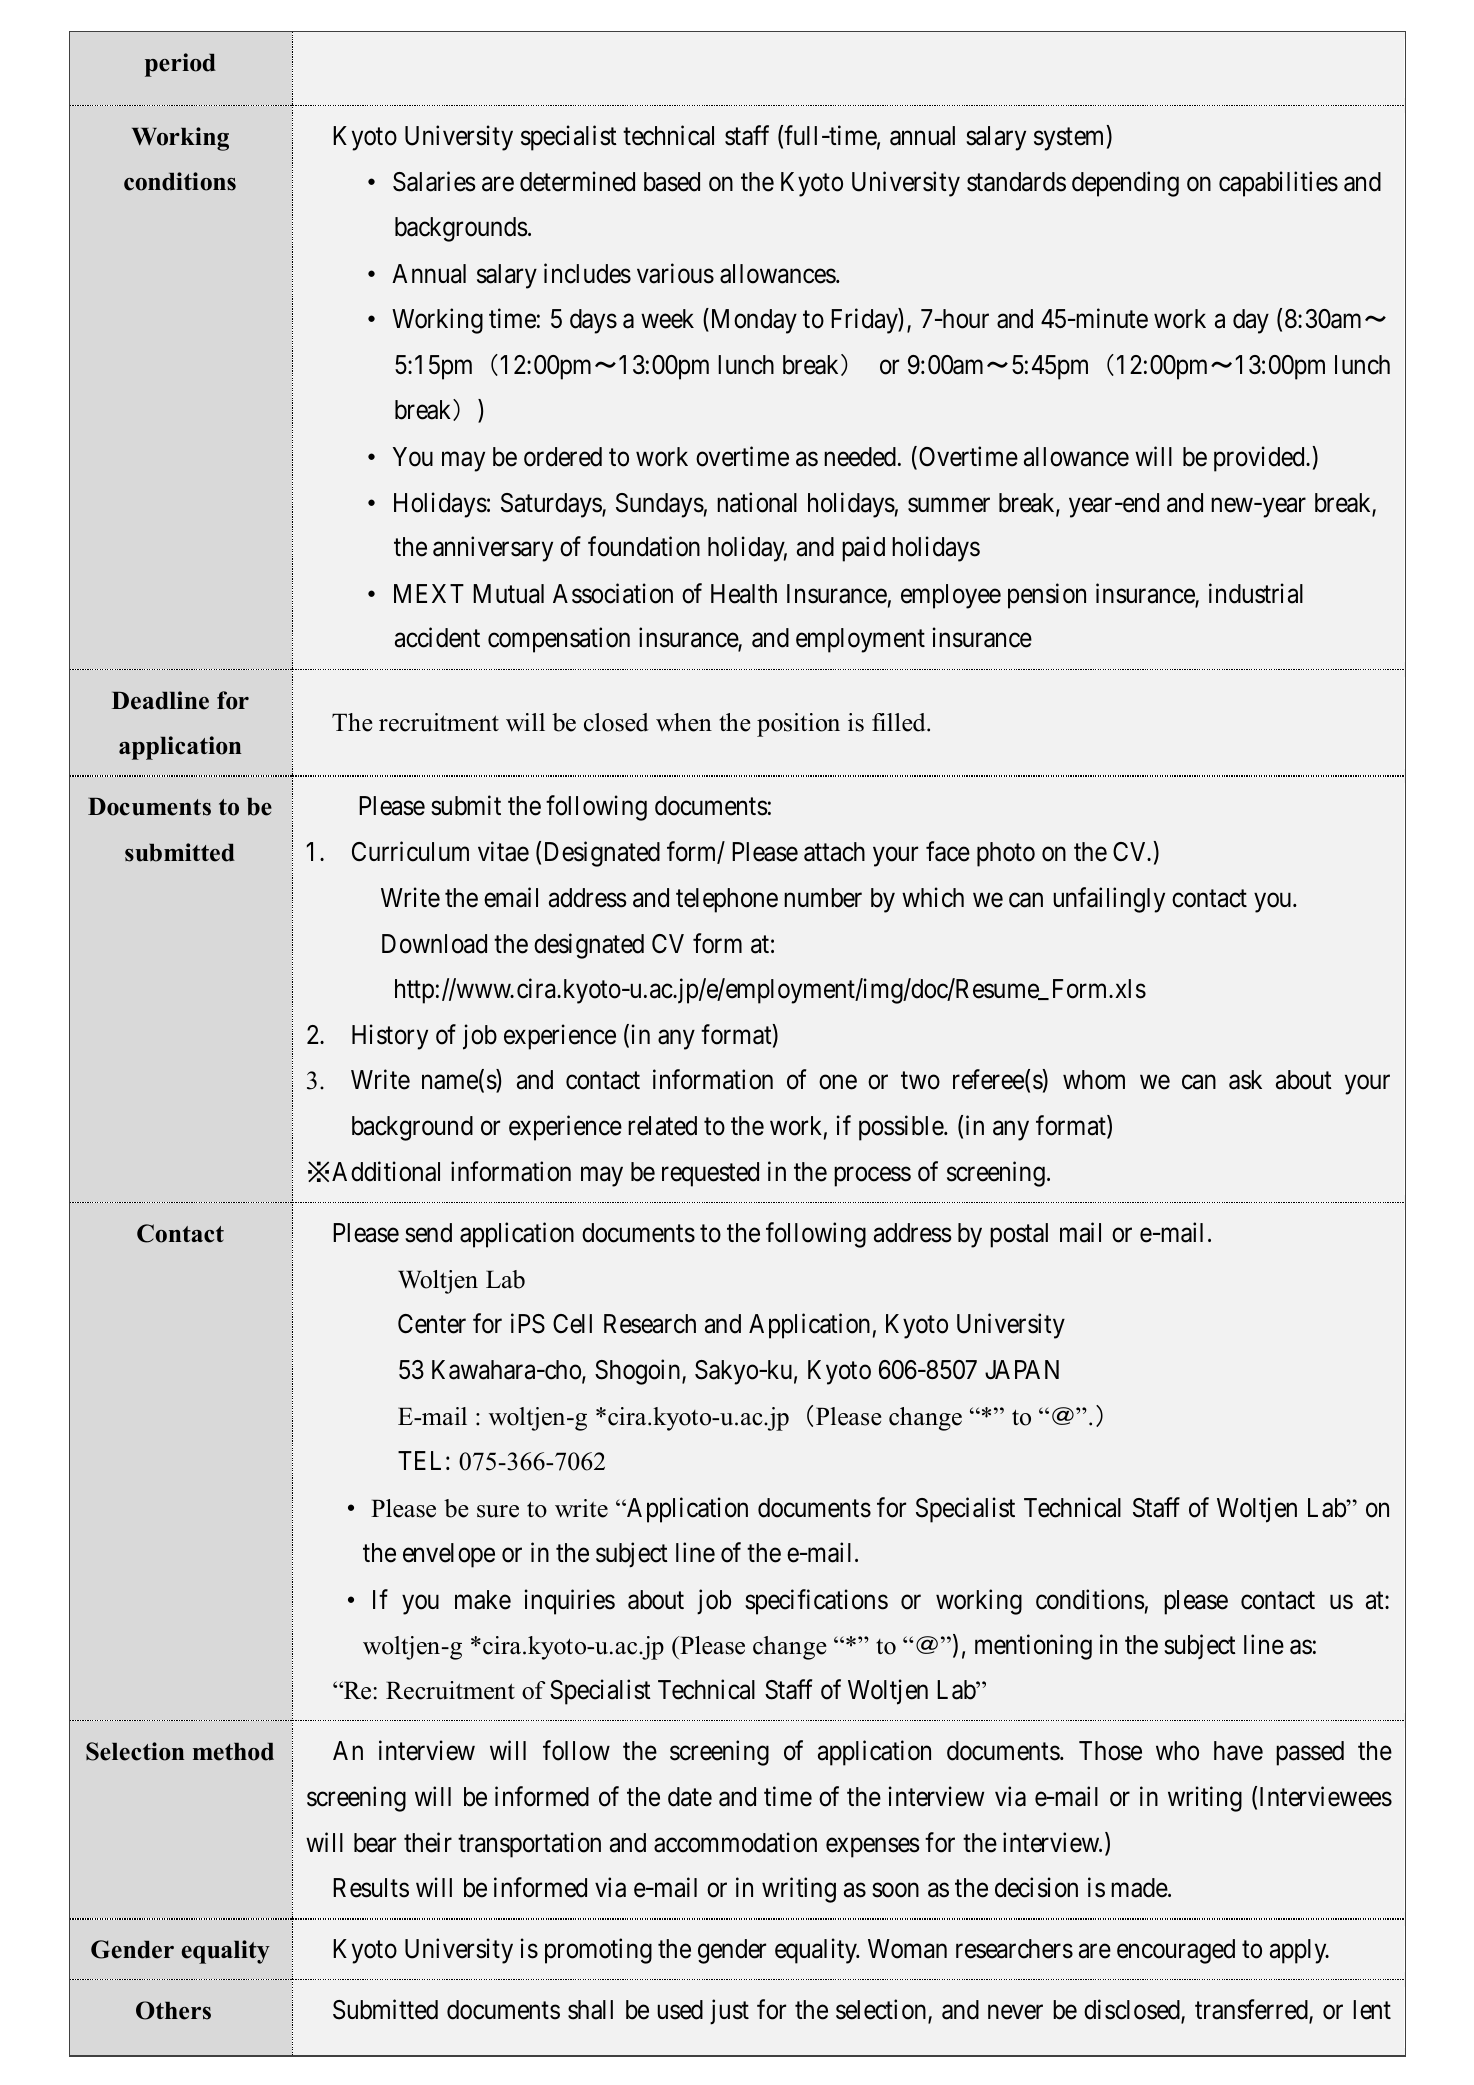 The image size is (1474, 2085). What do you see at coordinates (662, 1126) in the image?
I see `related` at bounding box center [662, 1126].
